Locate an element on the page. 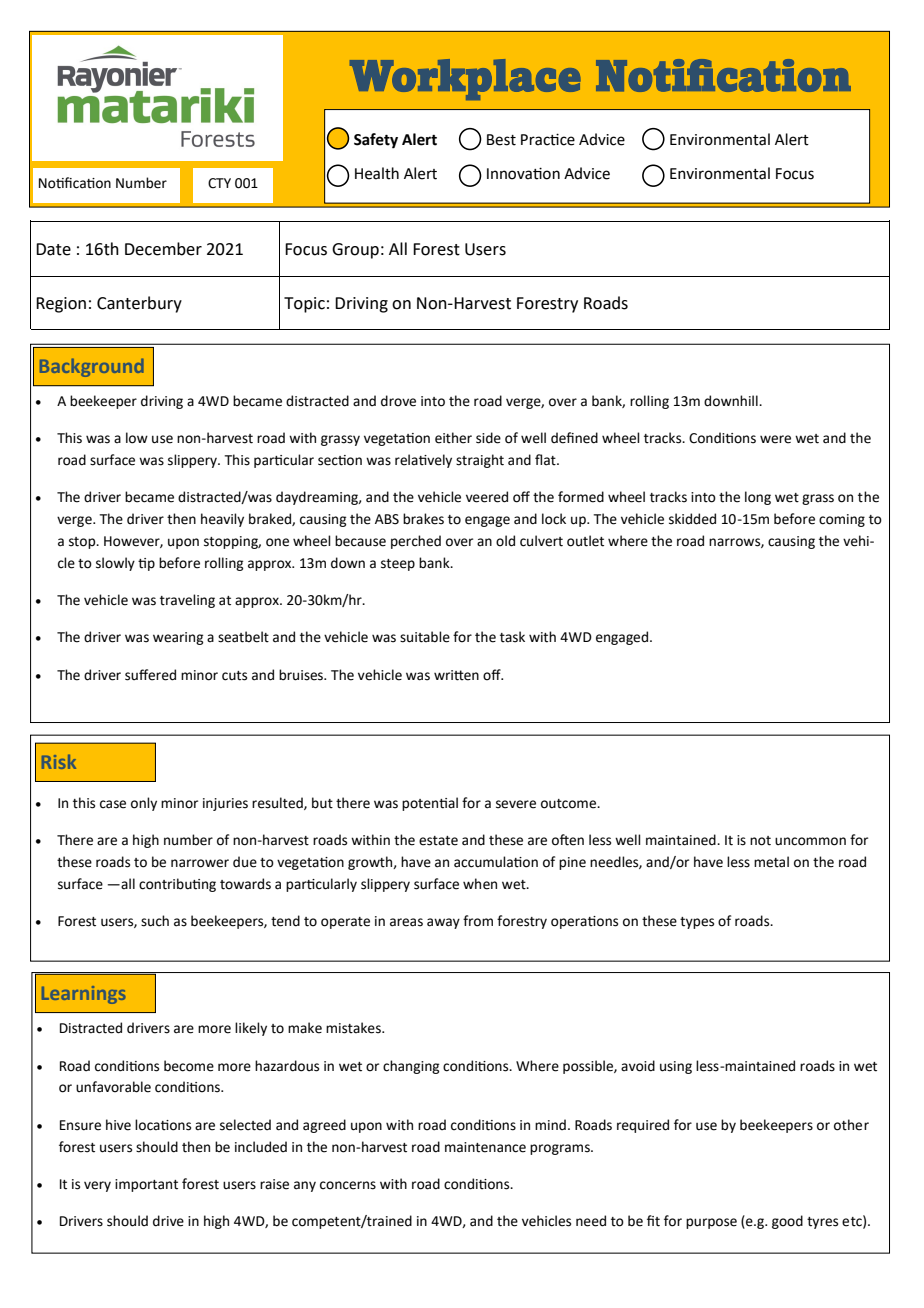 This page has width=924, height=1308. straight is located at coordinates (480, 461).
